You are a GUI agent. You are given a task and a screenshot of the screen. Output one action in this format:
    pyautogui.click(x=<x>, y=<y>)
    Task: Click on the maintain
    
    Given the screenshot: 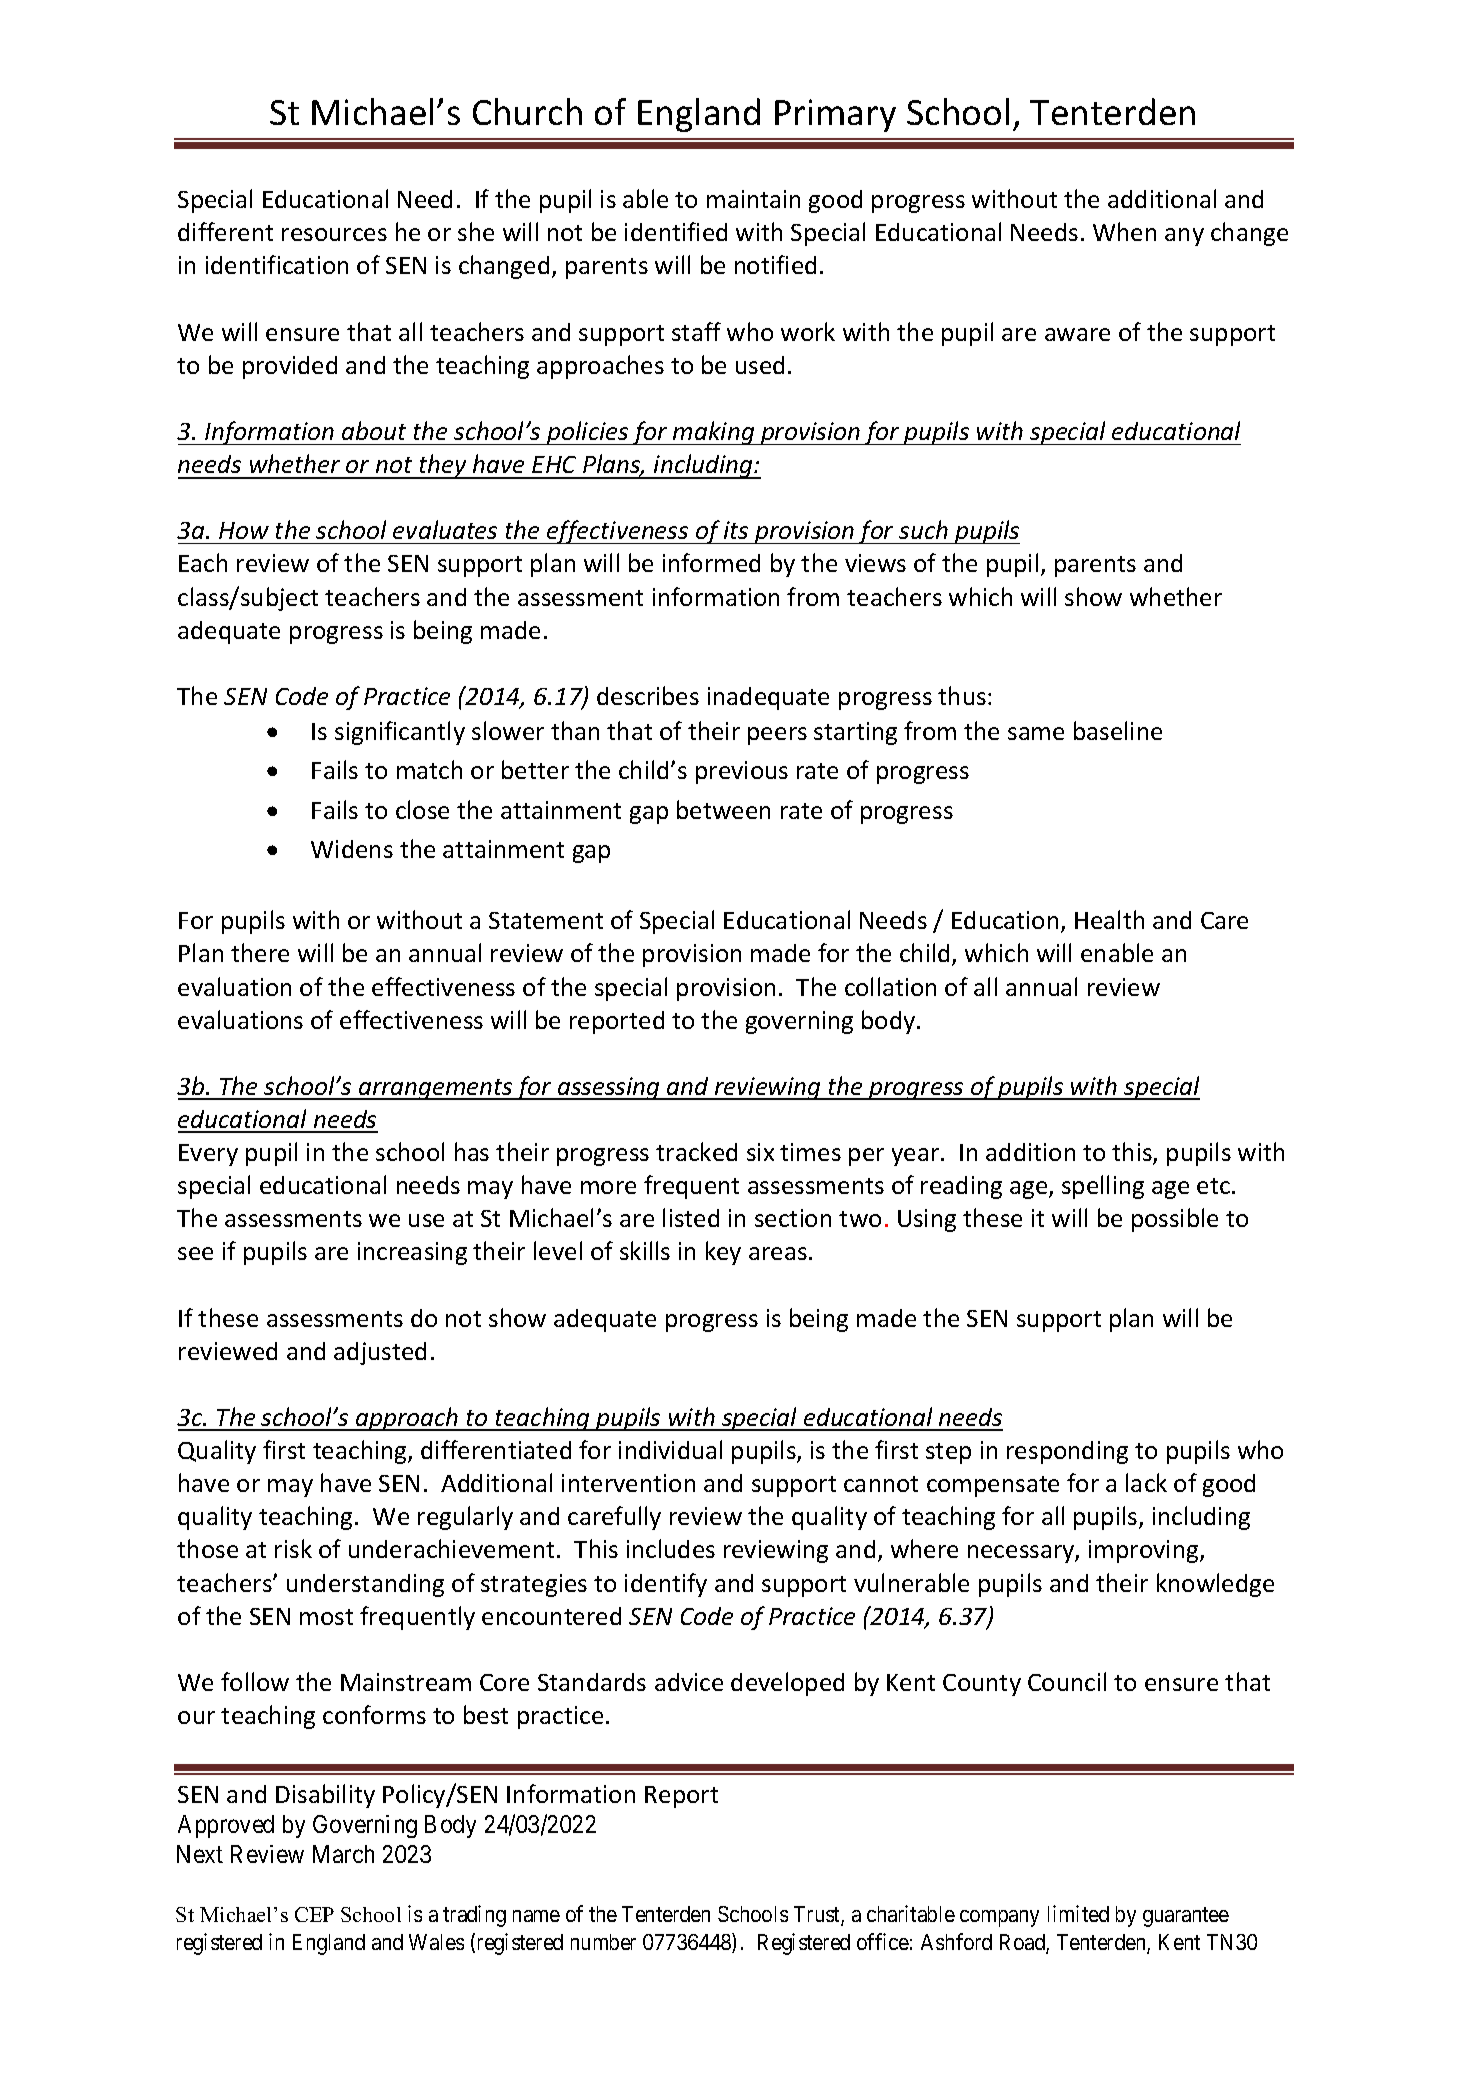 What is the action you would take?
    pyautogui.click(x=753, y=199)
